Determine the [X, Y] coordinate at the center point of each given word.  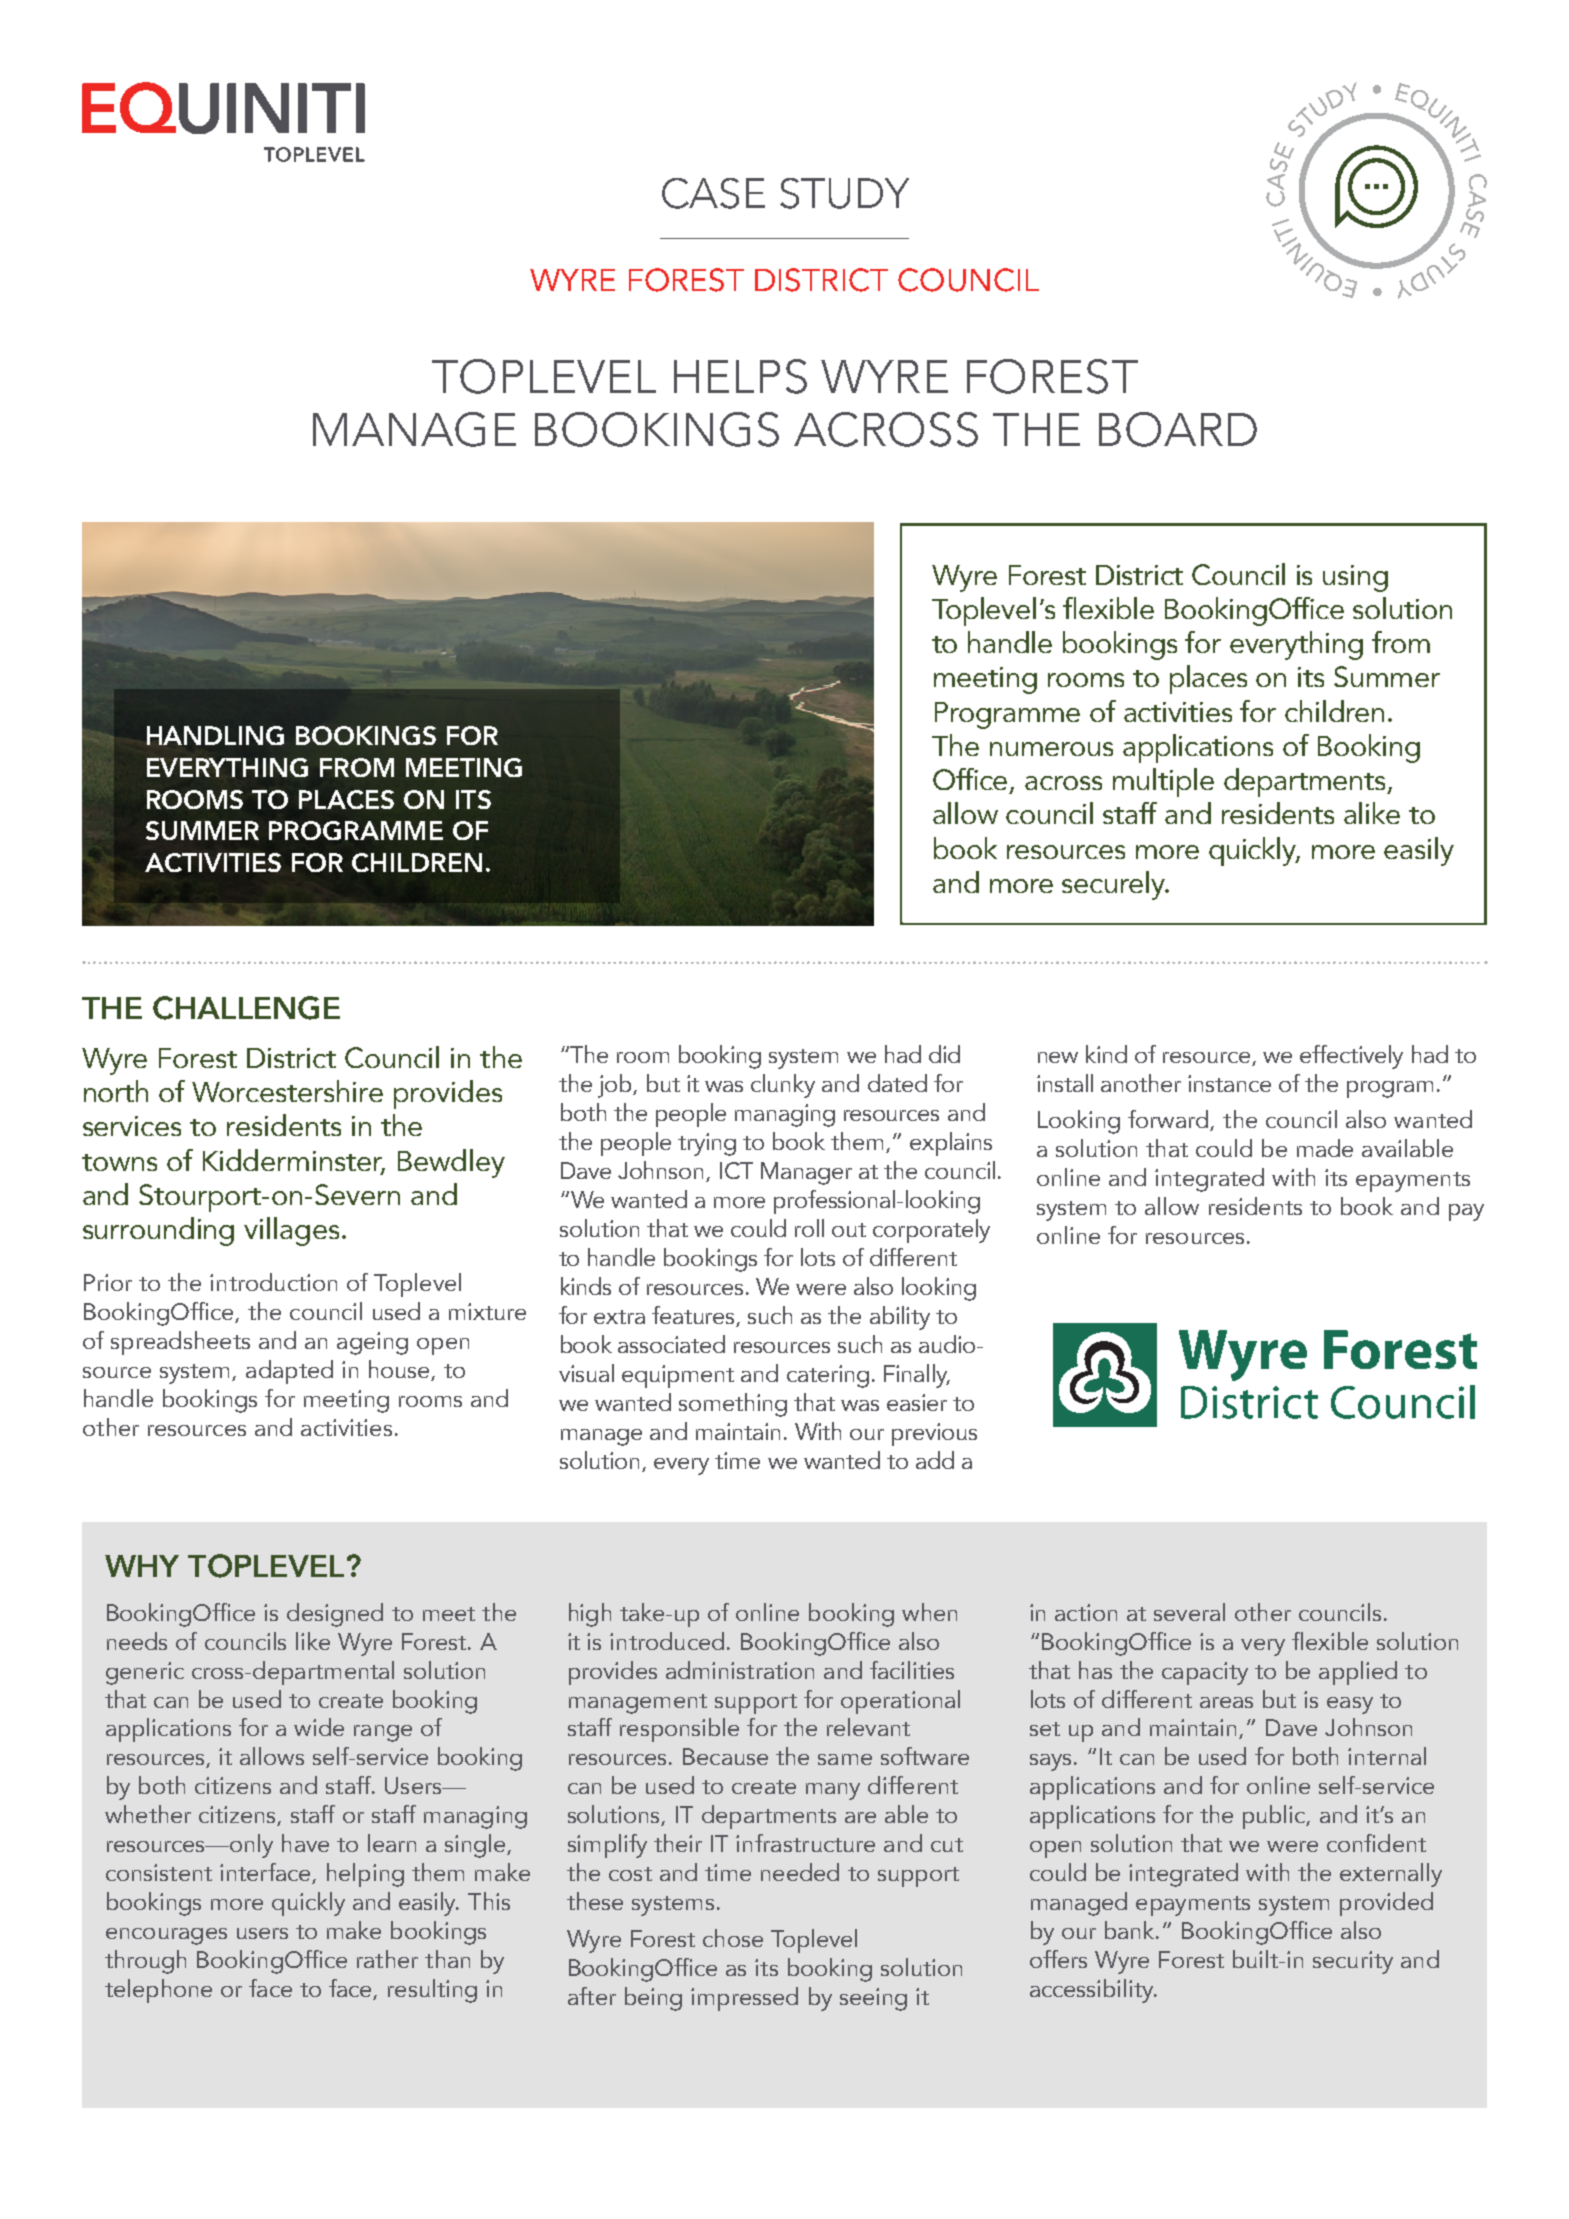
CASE [713, 193]
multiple [1163, 782]
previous [934, 1434]
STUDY [844, 193]
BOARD [1178, 429]
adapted [289, 1372]
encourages [166, 1936]
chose [733, 1938]
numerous [1051, 749]
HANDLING [215, 735]
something [733, 1405]
